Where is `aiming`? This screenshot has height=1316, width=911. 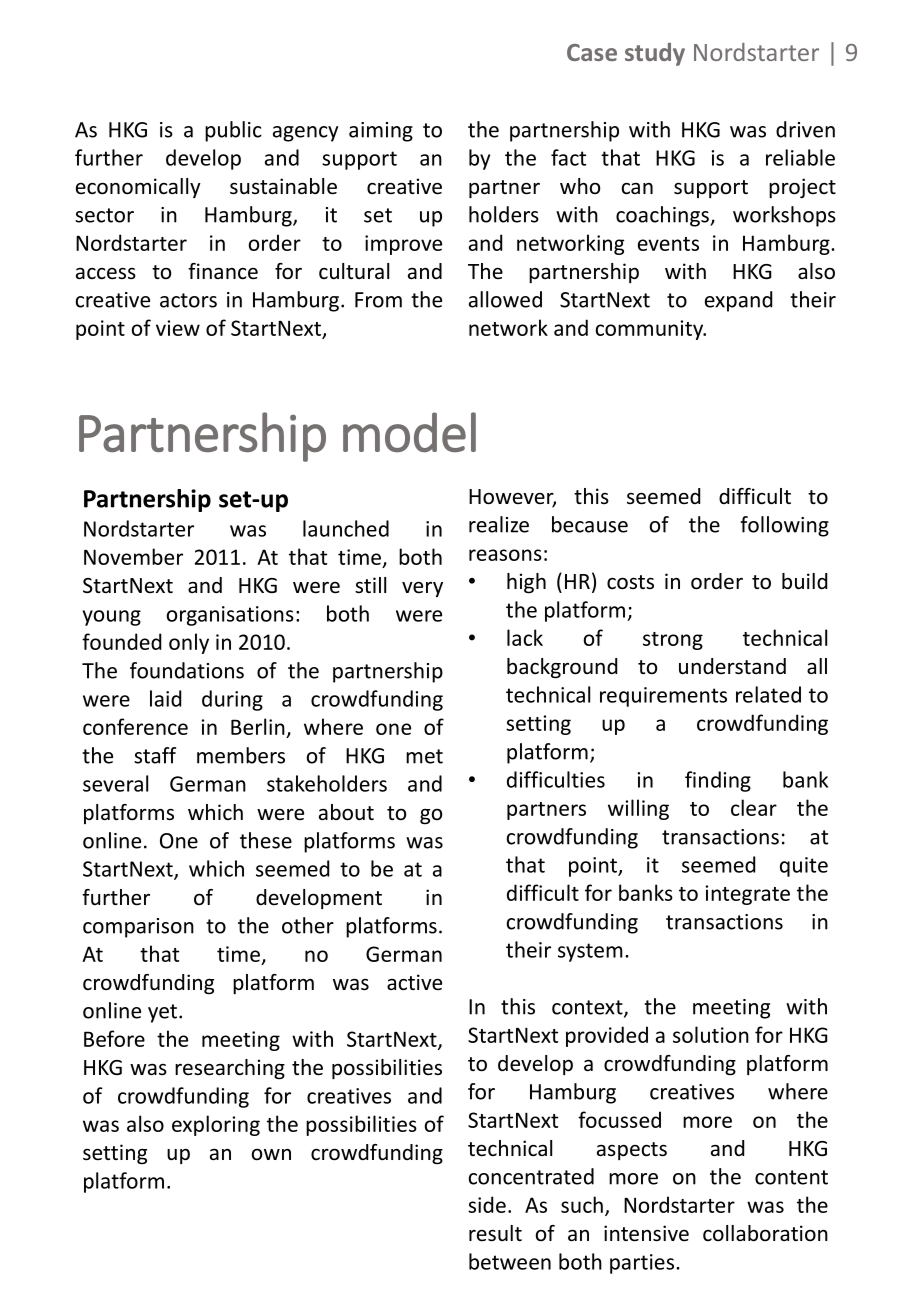 aiming is located at coordinates (381, 132).
